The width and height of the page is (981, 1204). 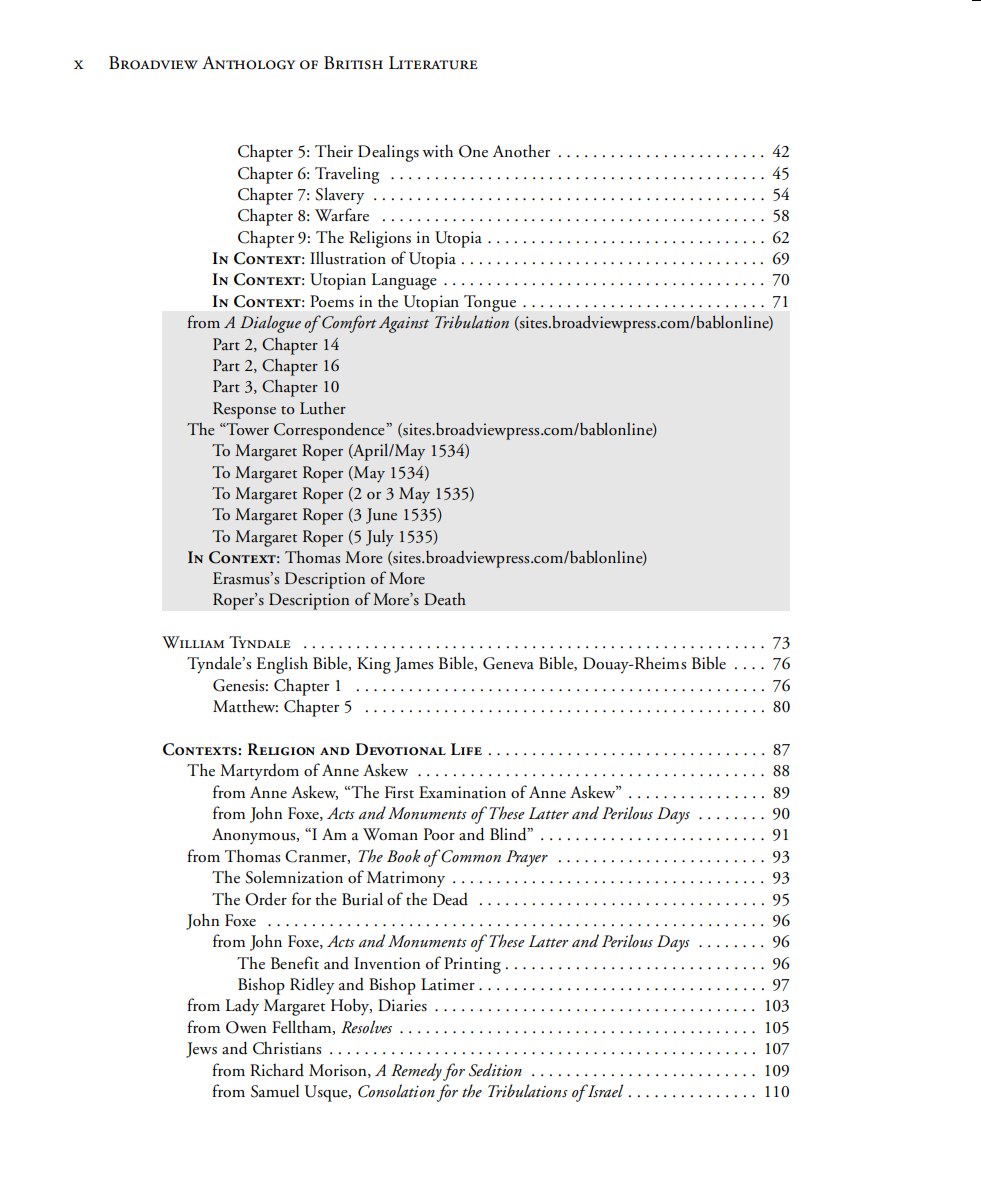 What do you see at coordinates (390, 834) in the page?
I see `Woman` at bounding box center [390, 834].
